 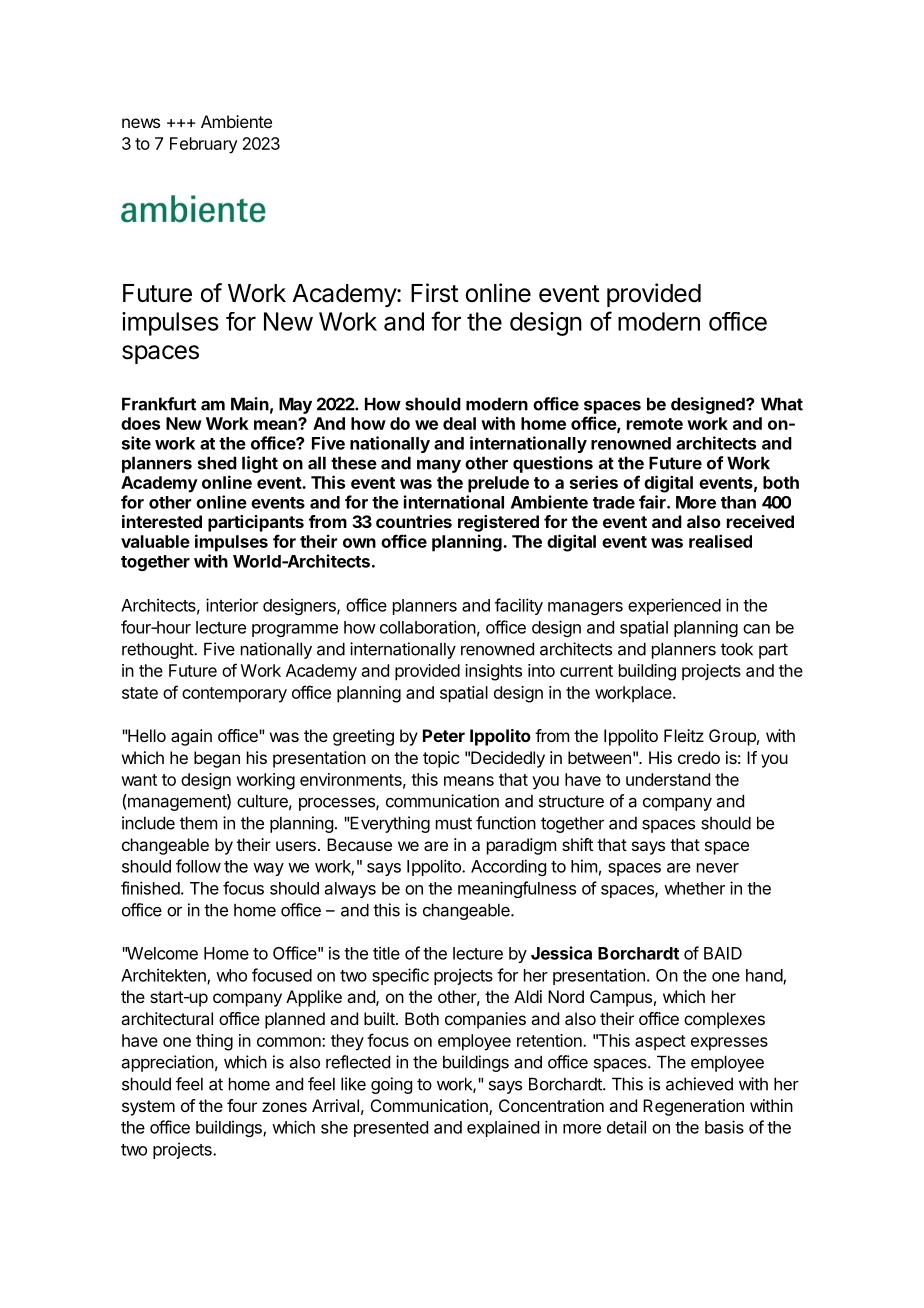 What do you see at coordinates (428, 627) in the screenshot?
I see `collaboration` at bounding box center [428, 627].
